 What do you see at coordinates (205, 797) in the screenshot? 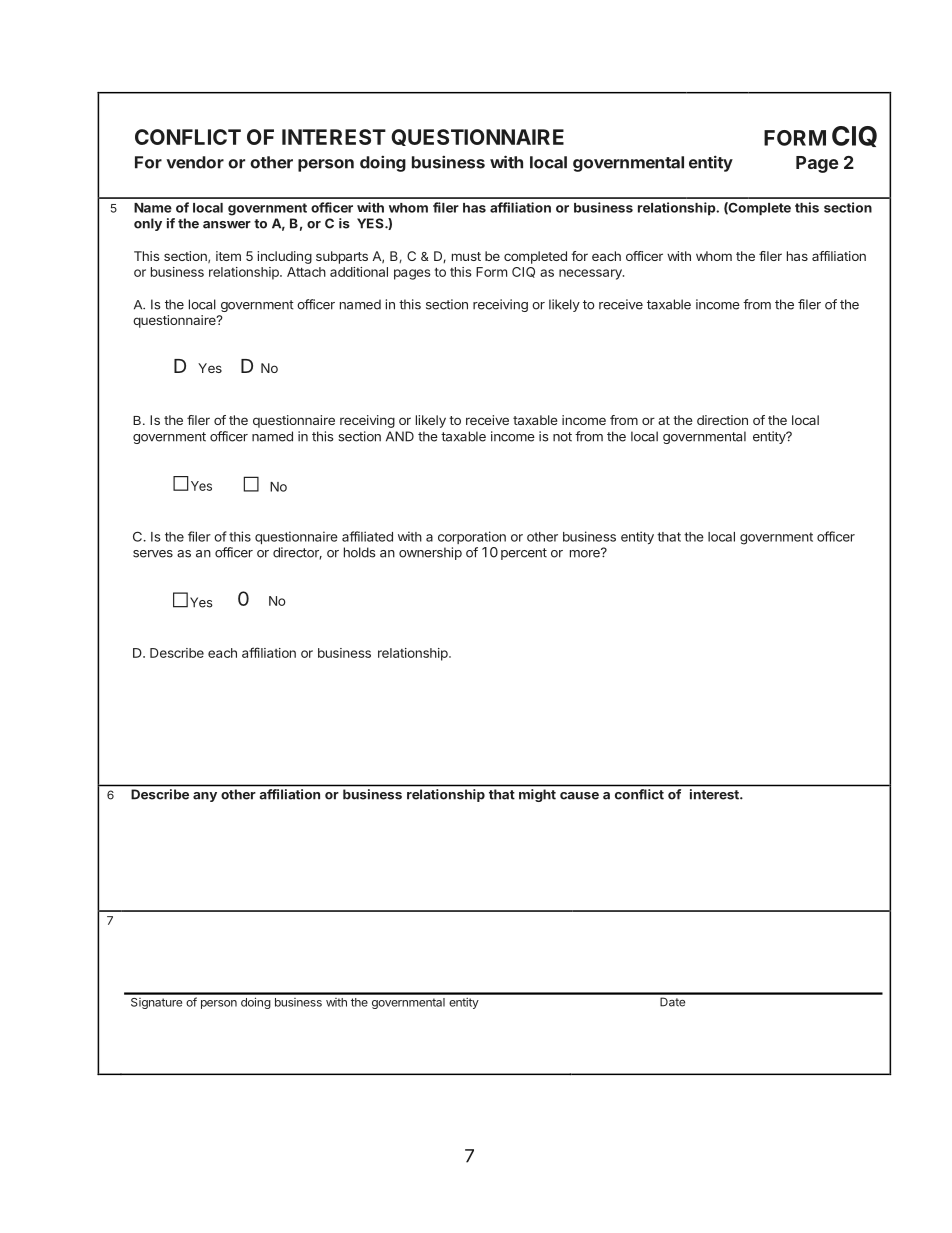
I see `any` at bounding box center [205, 797].
